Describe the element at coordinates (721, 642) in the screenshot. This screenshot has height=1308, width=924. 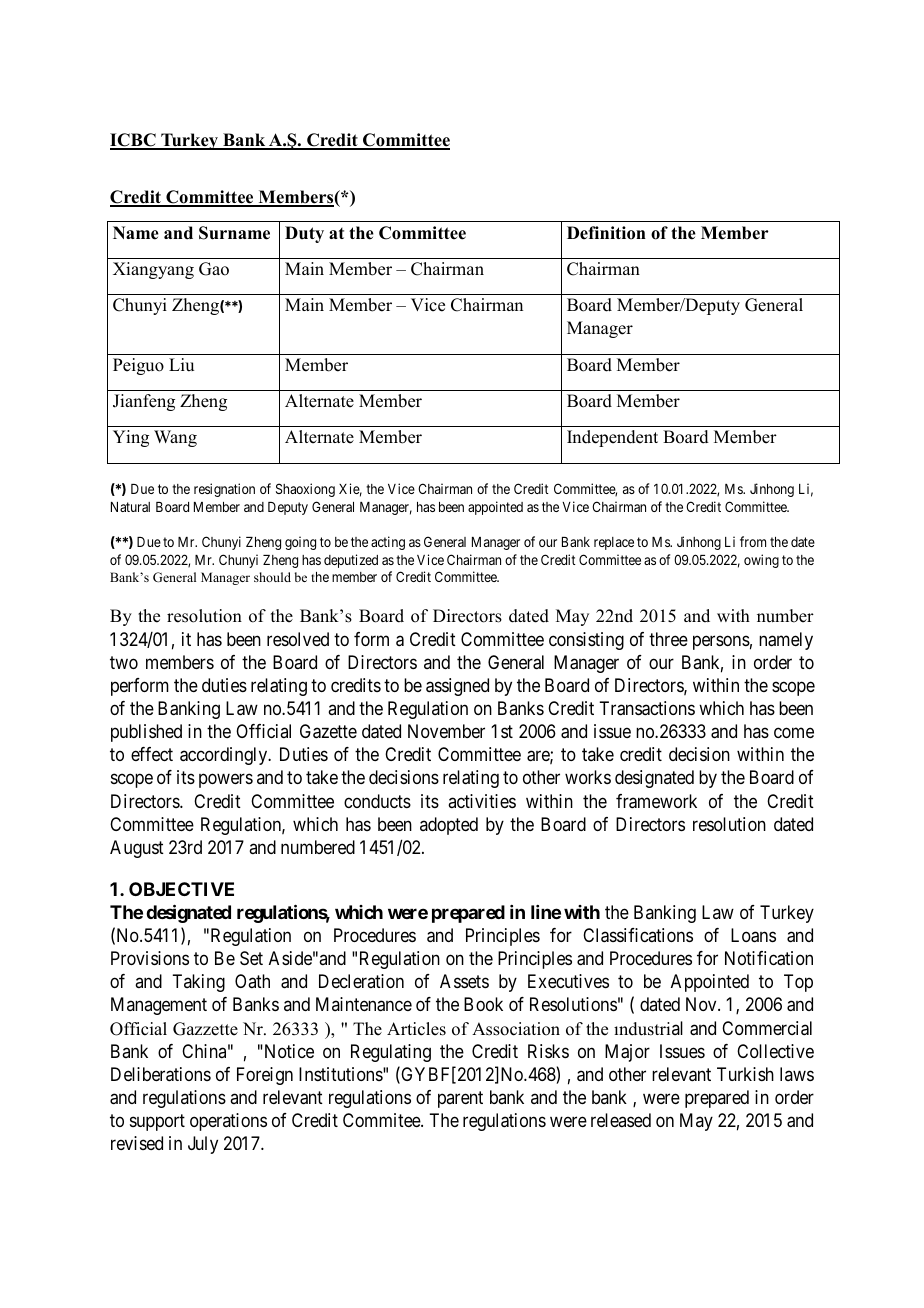
I see `persons` at that location.
